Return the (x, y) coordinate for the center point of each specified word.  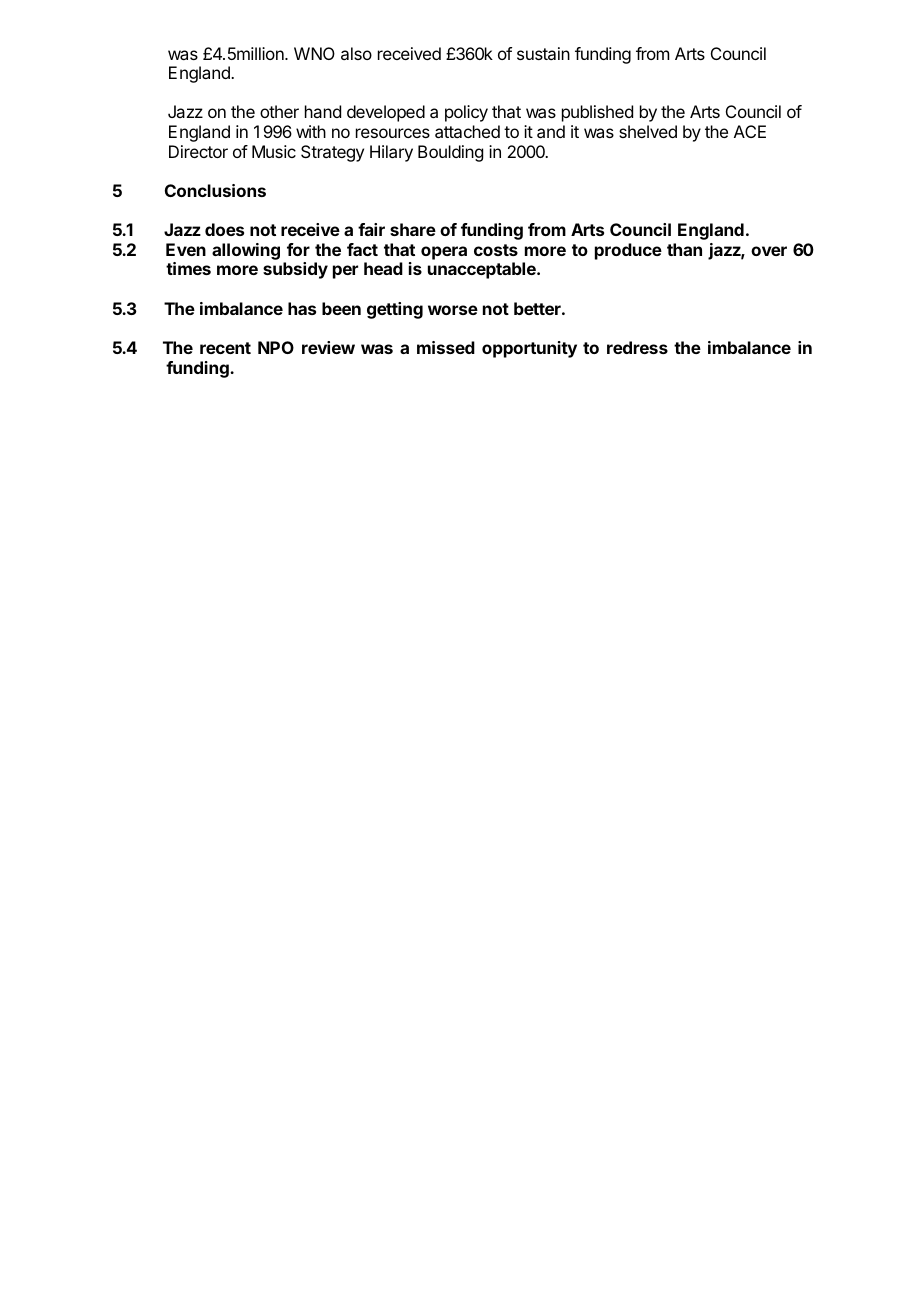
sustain (543, 53)
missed (446, 347)
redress (637, 347)
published (597, 113)
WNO (314, 53)
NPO (276, 347)
